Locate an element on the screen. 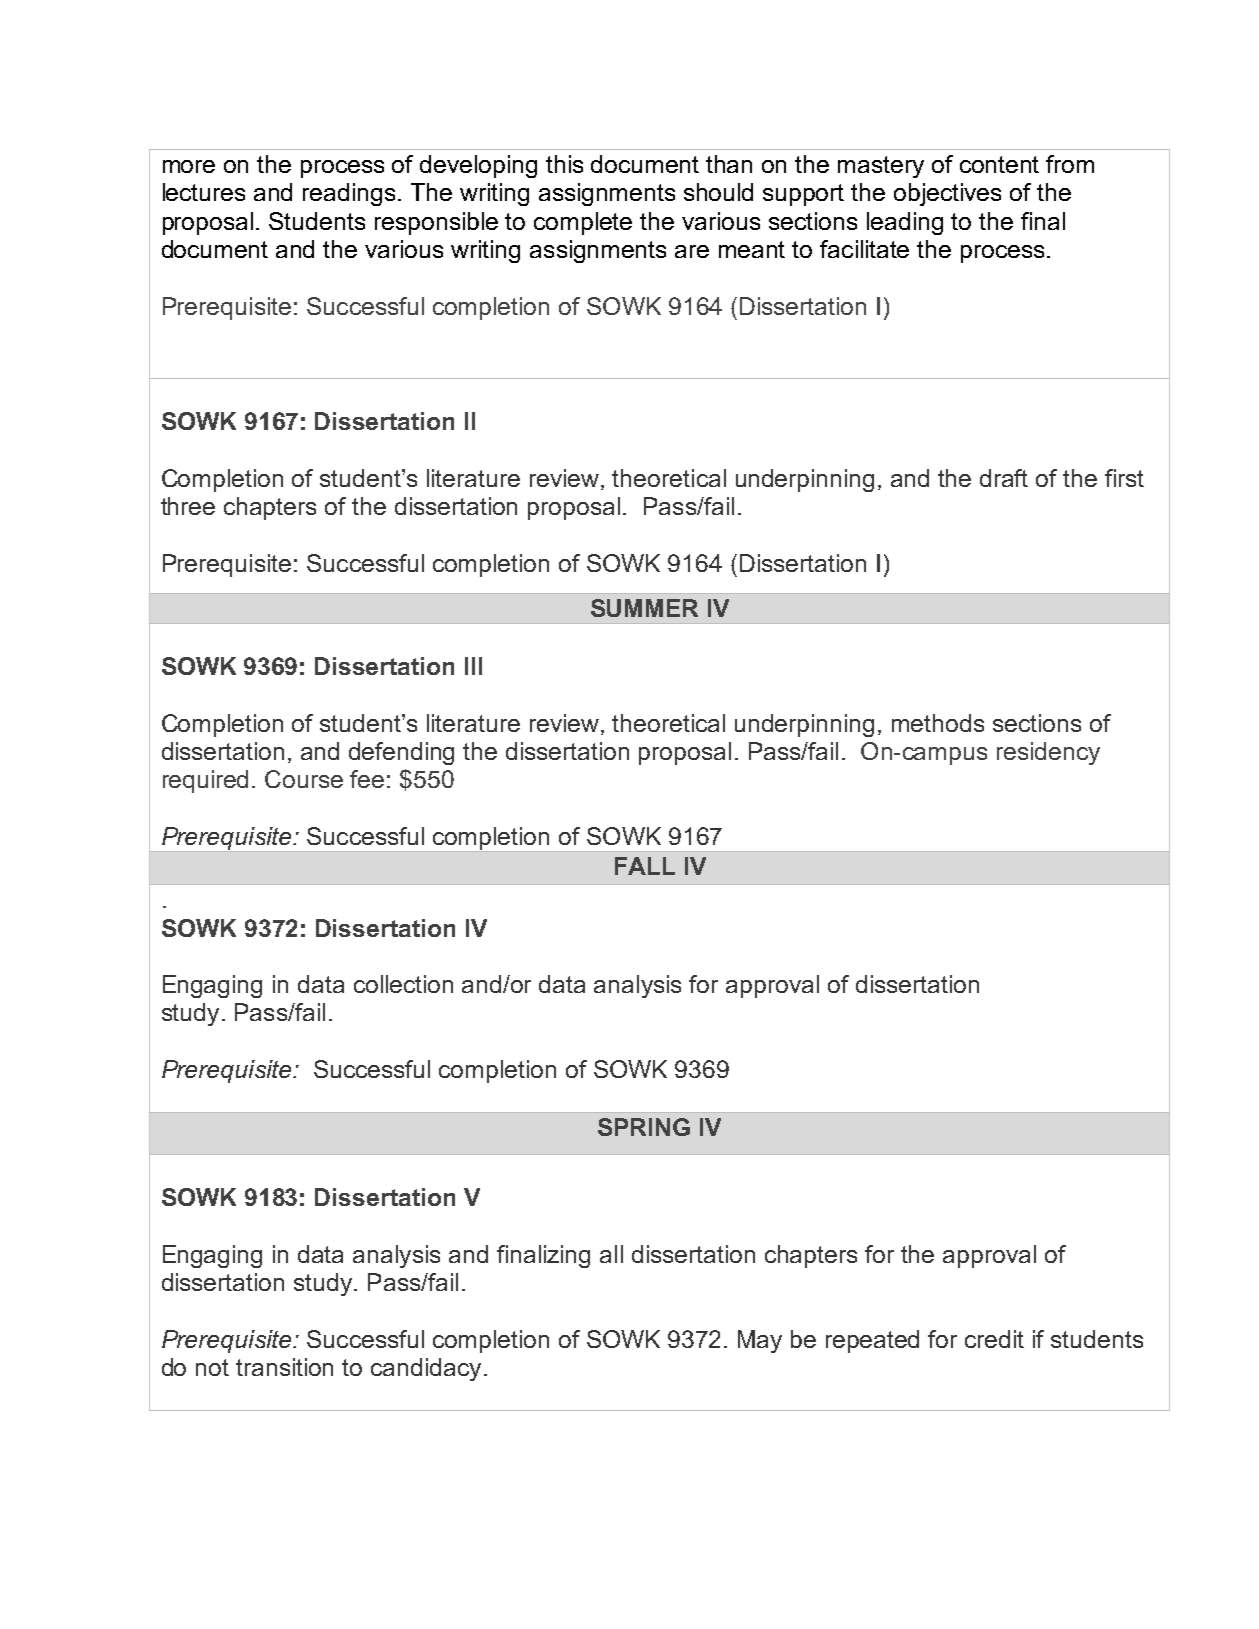 This screenshot has height=1629, width=1259. transition is located at coordinates (284, 1367).
